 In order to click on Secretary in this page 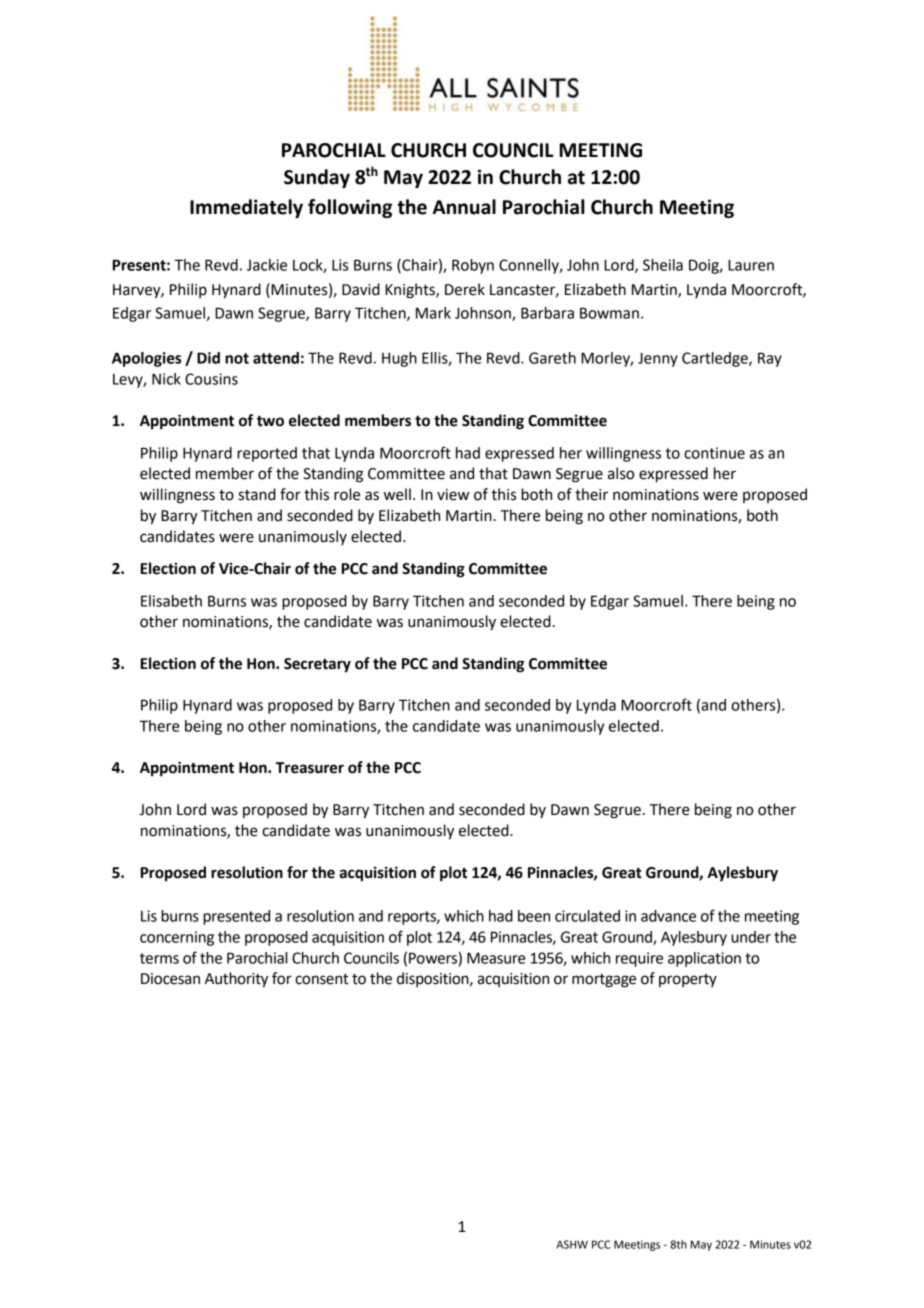, I will do `click(317, 665)`.
